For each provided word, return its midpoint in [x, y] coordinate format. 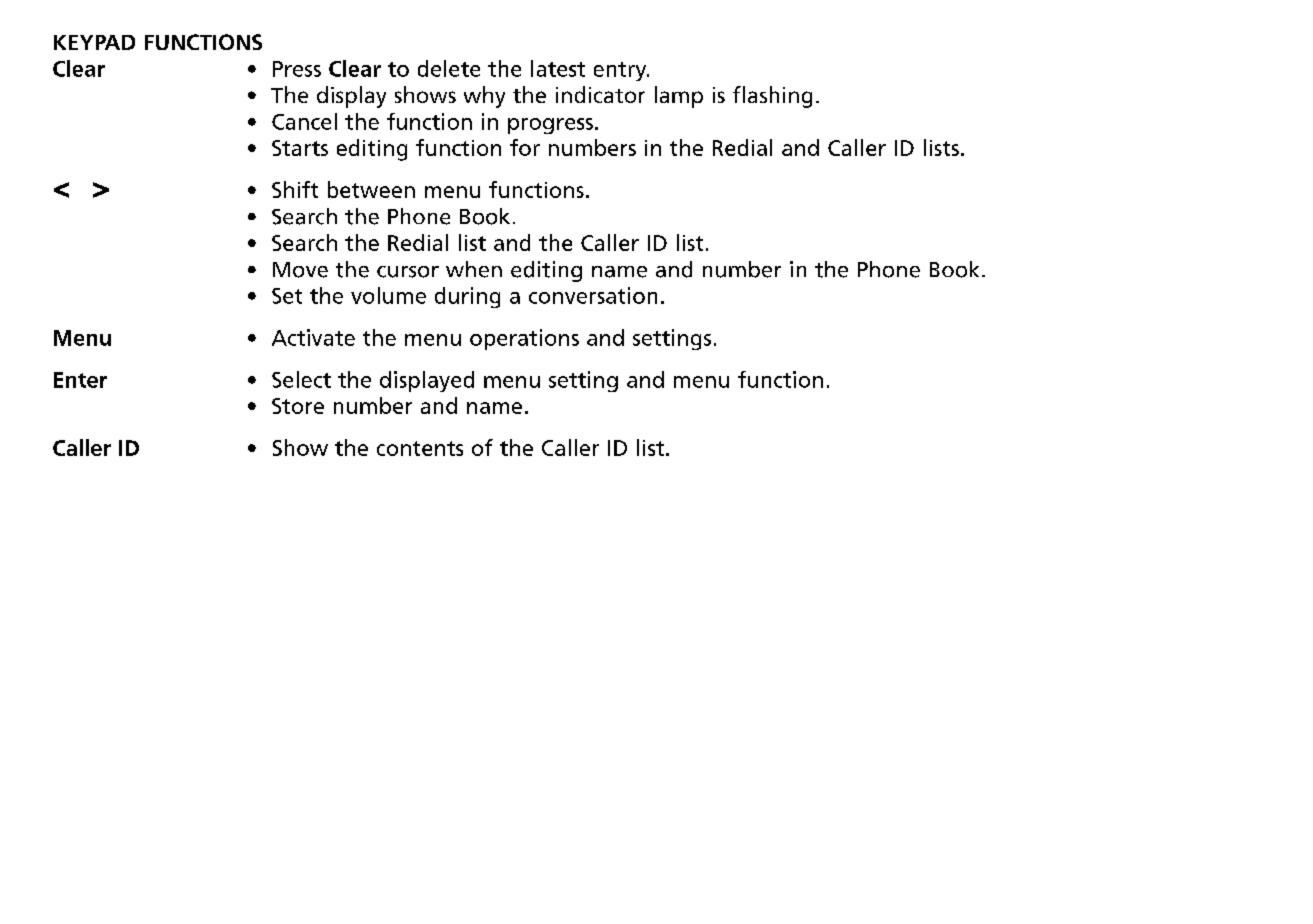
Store [298, 406]
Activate [313, 337]
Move [300, 270]
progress [550, 126]
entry [621, 71]
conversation [593, 295]
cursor [408, 272]
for [525, 147]
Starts [300, 148]
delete [449, 68]
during [467, 297]
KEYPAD [94, 42]
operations [524, 339]
